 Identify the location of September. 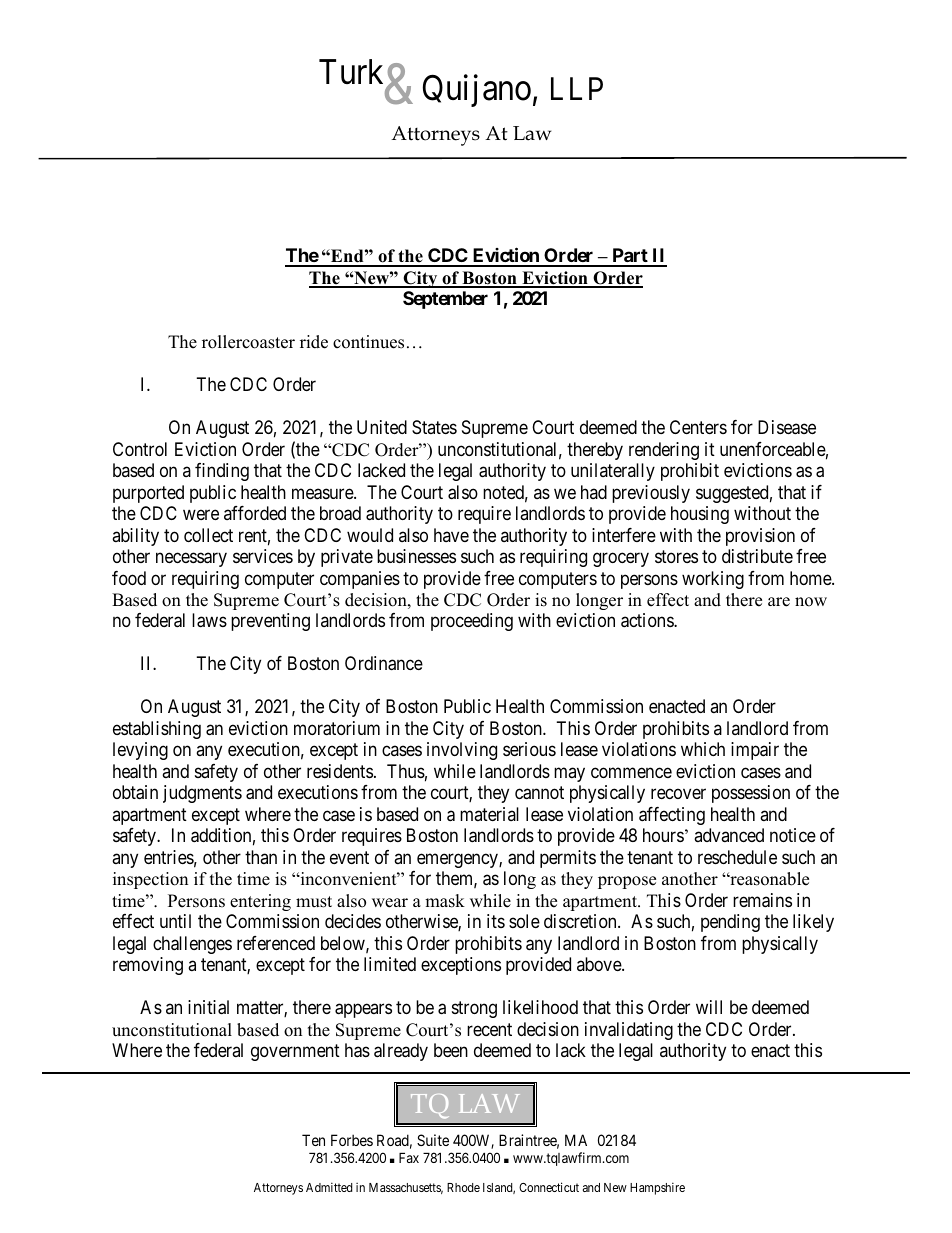
(445, 300).
